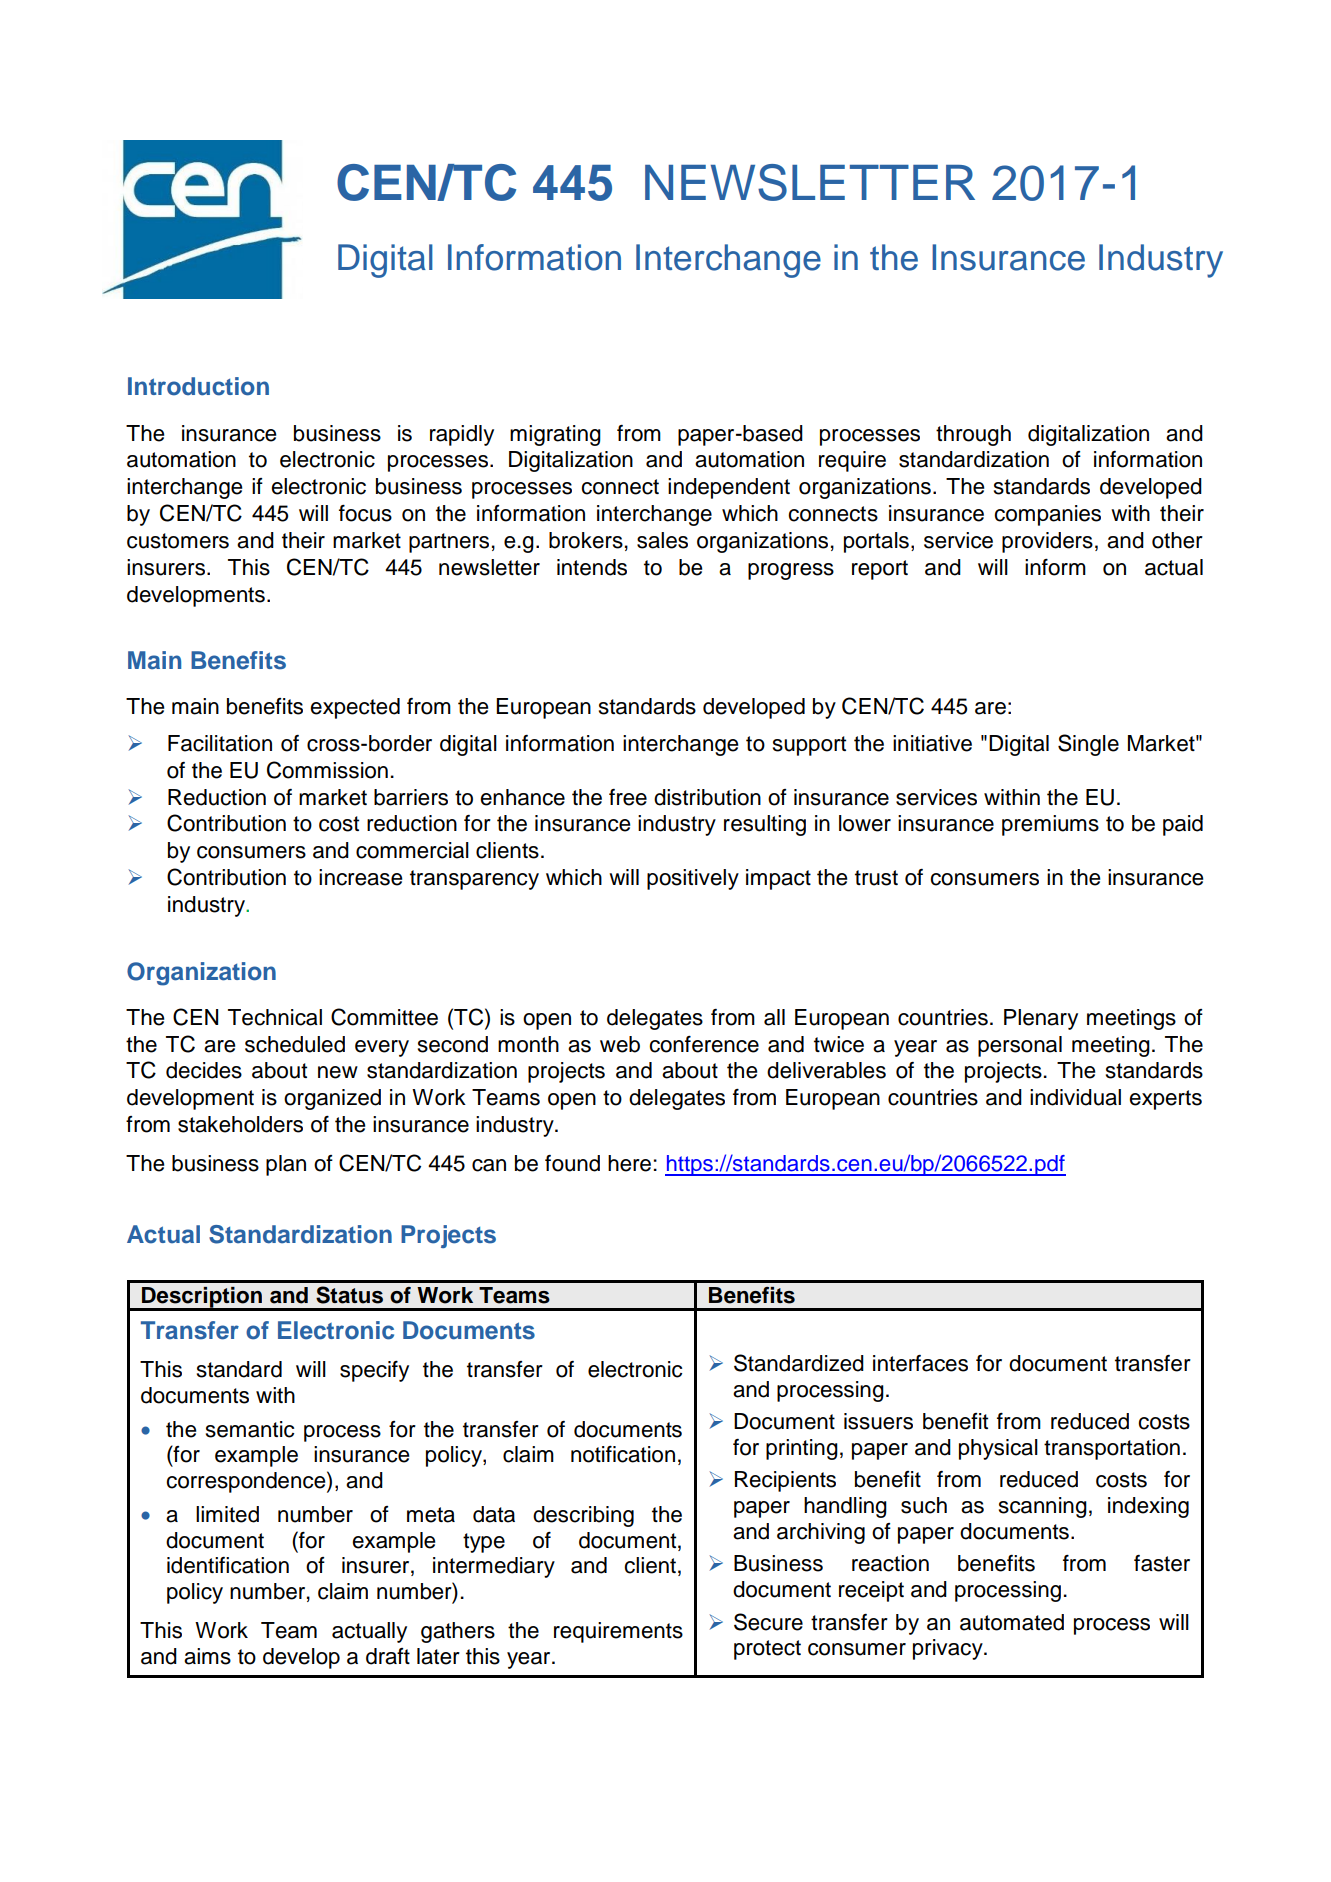 This screenshot has width=1331, height=1882. Describe the element at coordinates (198, 386) in the screenshot. I see `Introduction` at that location.
